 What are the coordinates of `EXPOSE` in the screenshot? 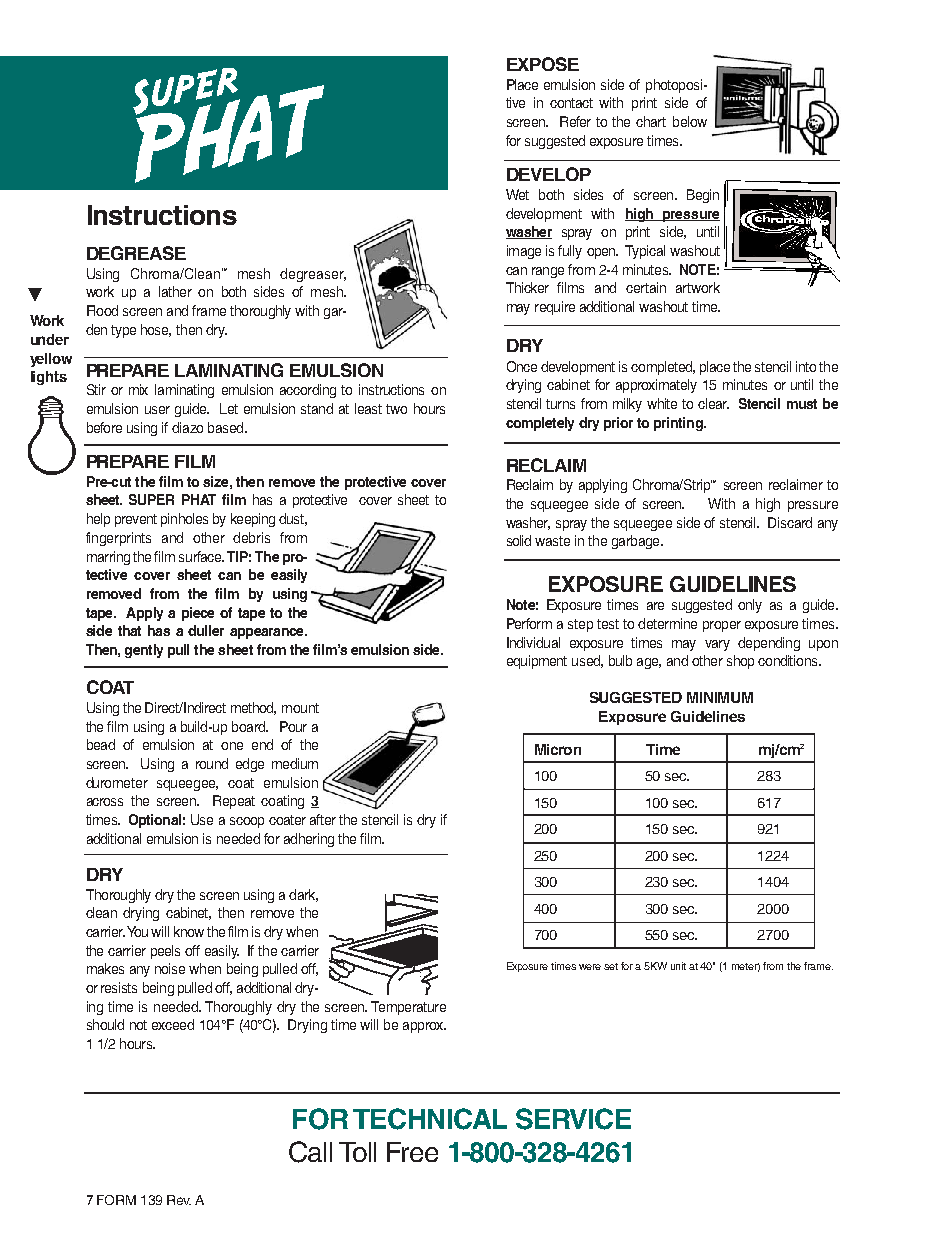 It's located at (543, 64).
